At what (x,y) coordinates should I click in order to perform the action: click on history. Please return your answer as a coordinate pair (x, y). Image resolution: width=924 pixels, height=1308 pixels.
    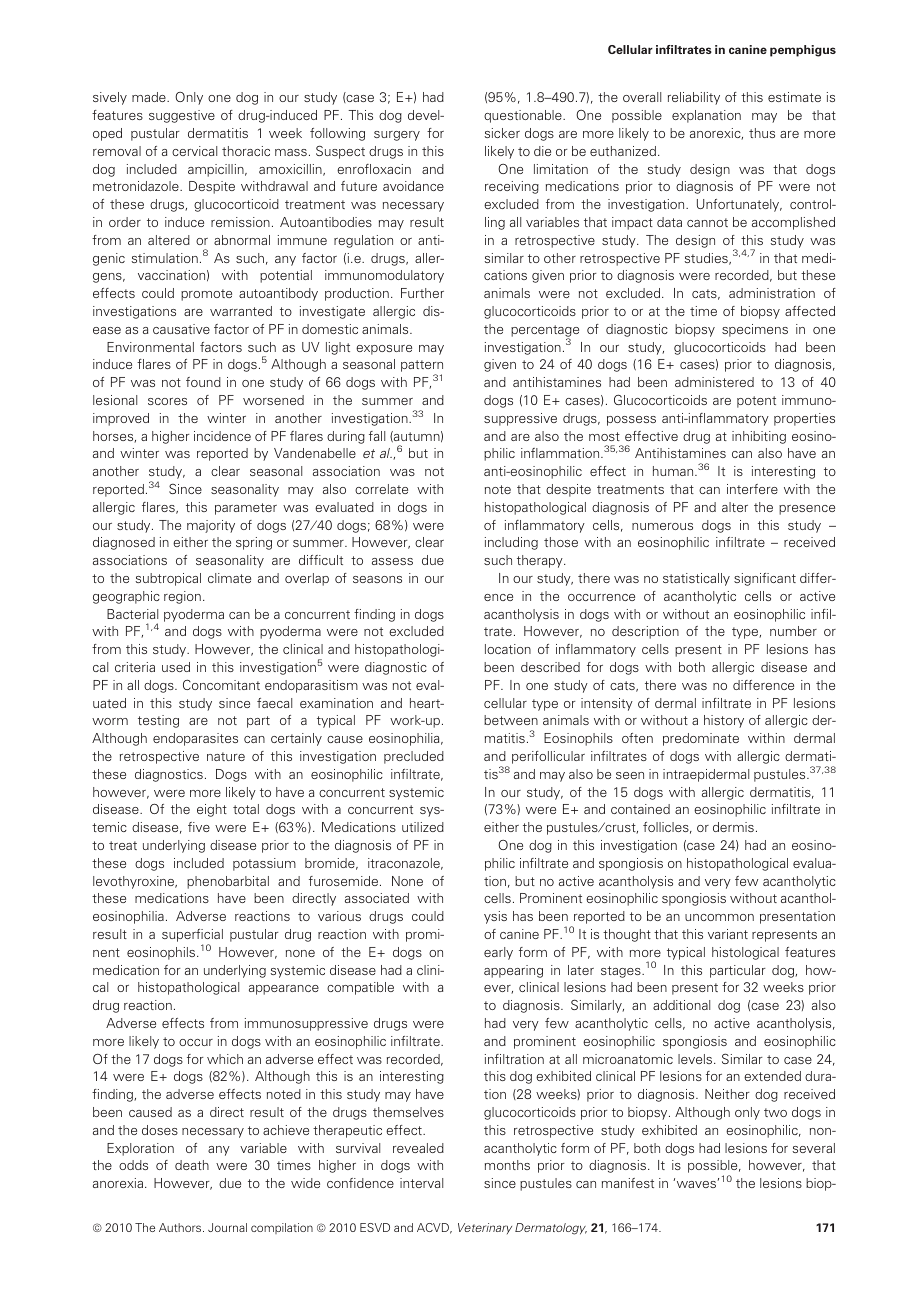
    Looking at the image, I should click on (724, 721).
